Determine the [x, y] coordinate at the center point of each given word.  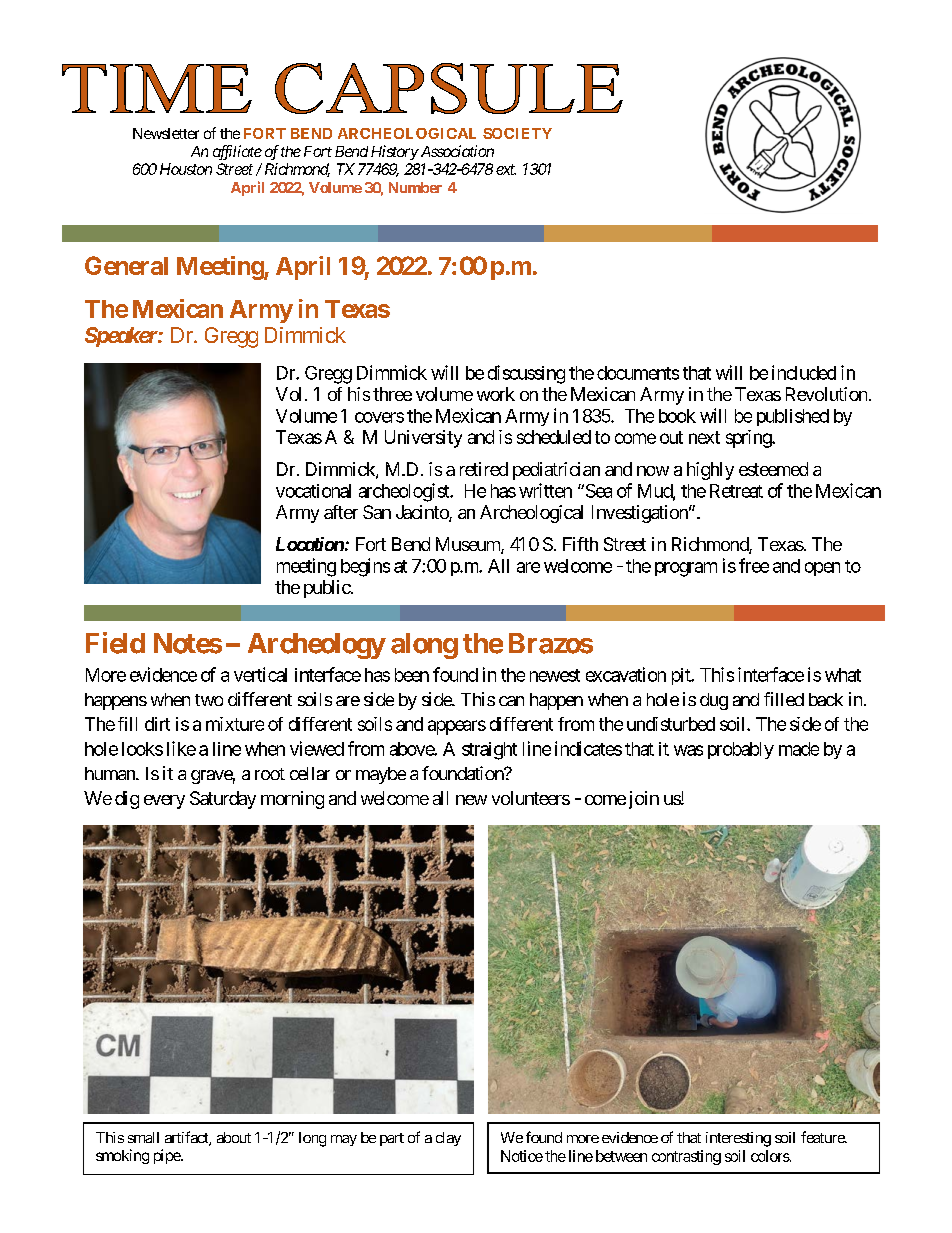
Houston [186, 169]
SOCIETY [517, 133]
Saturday [223, 800]
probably [741, 750]
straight [489, 751]
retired [484, 469]
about [234, 1137]
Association [456, 151]
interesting [738, 1139]
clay [448, 1139]
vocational [313, 491]
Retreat [736, 491]
